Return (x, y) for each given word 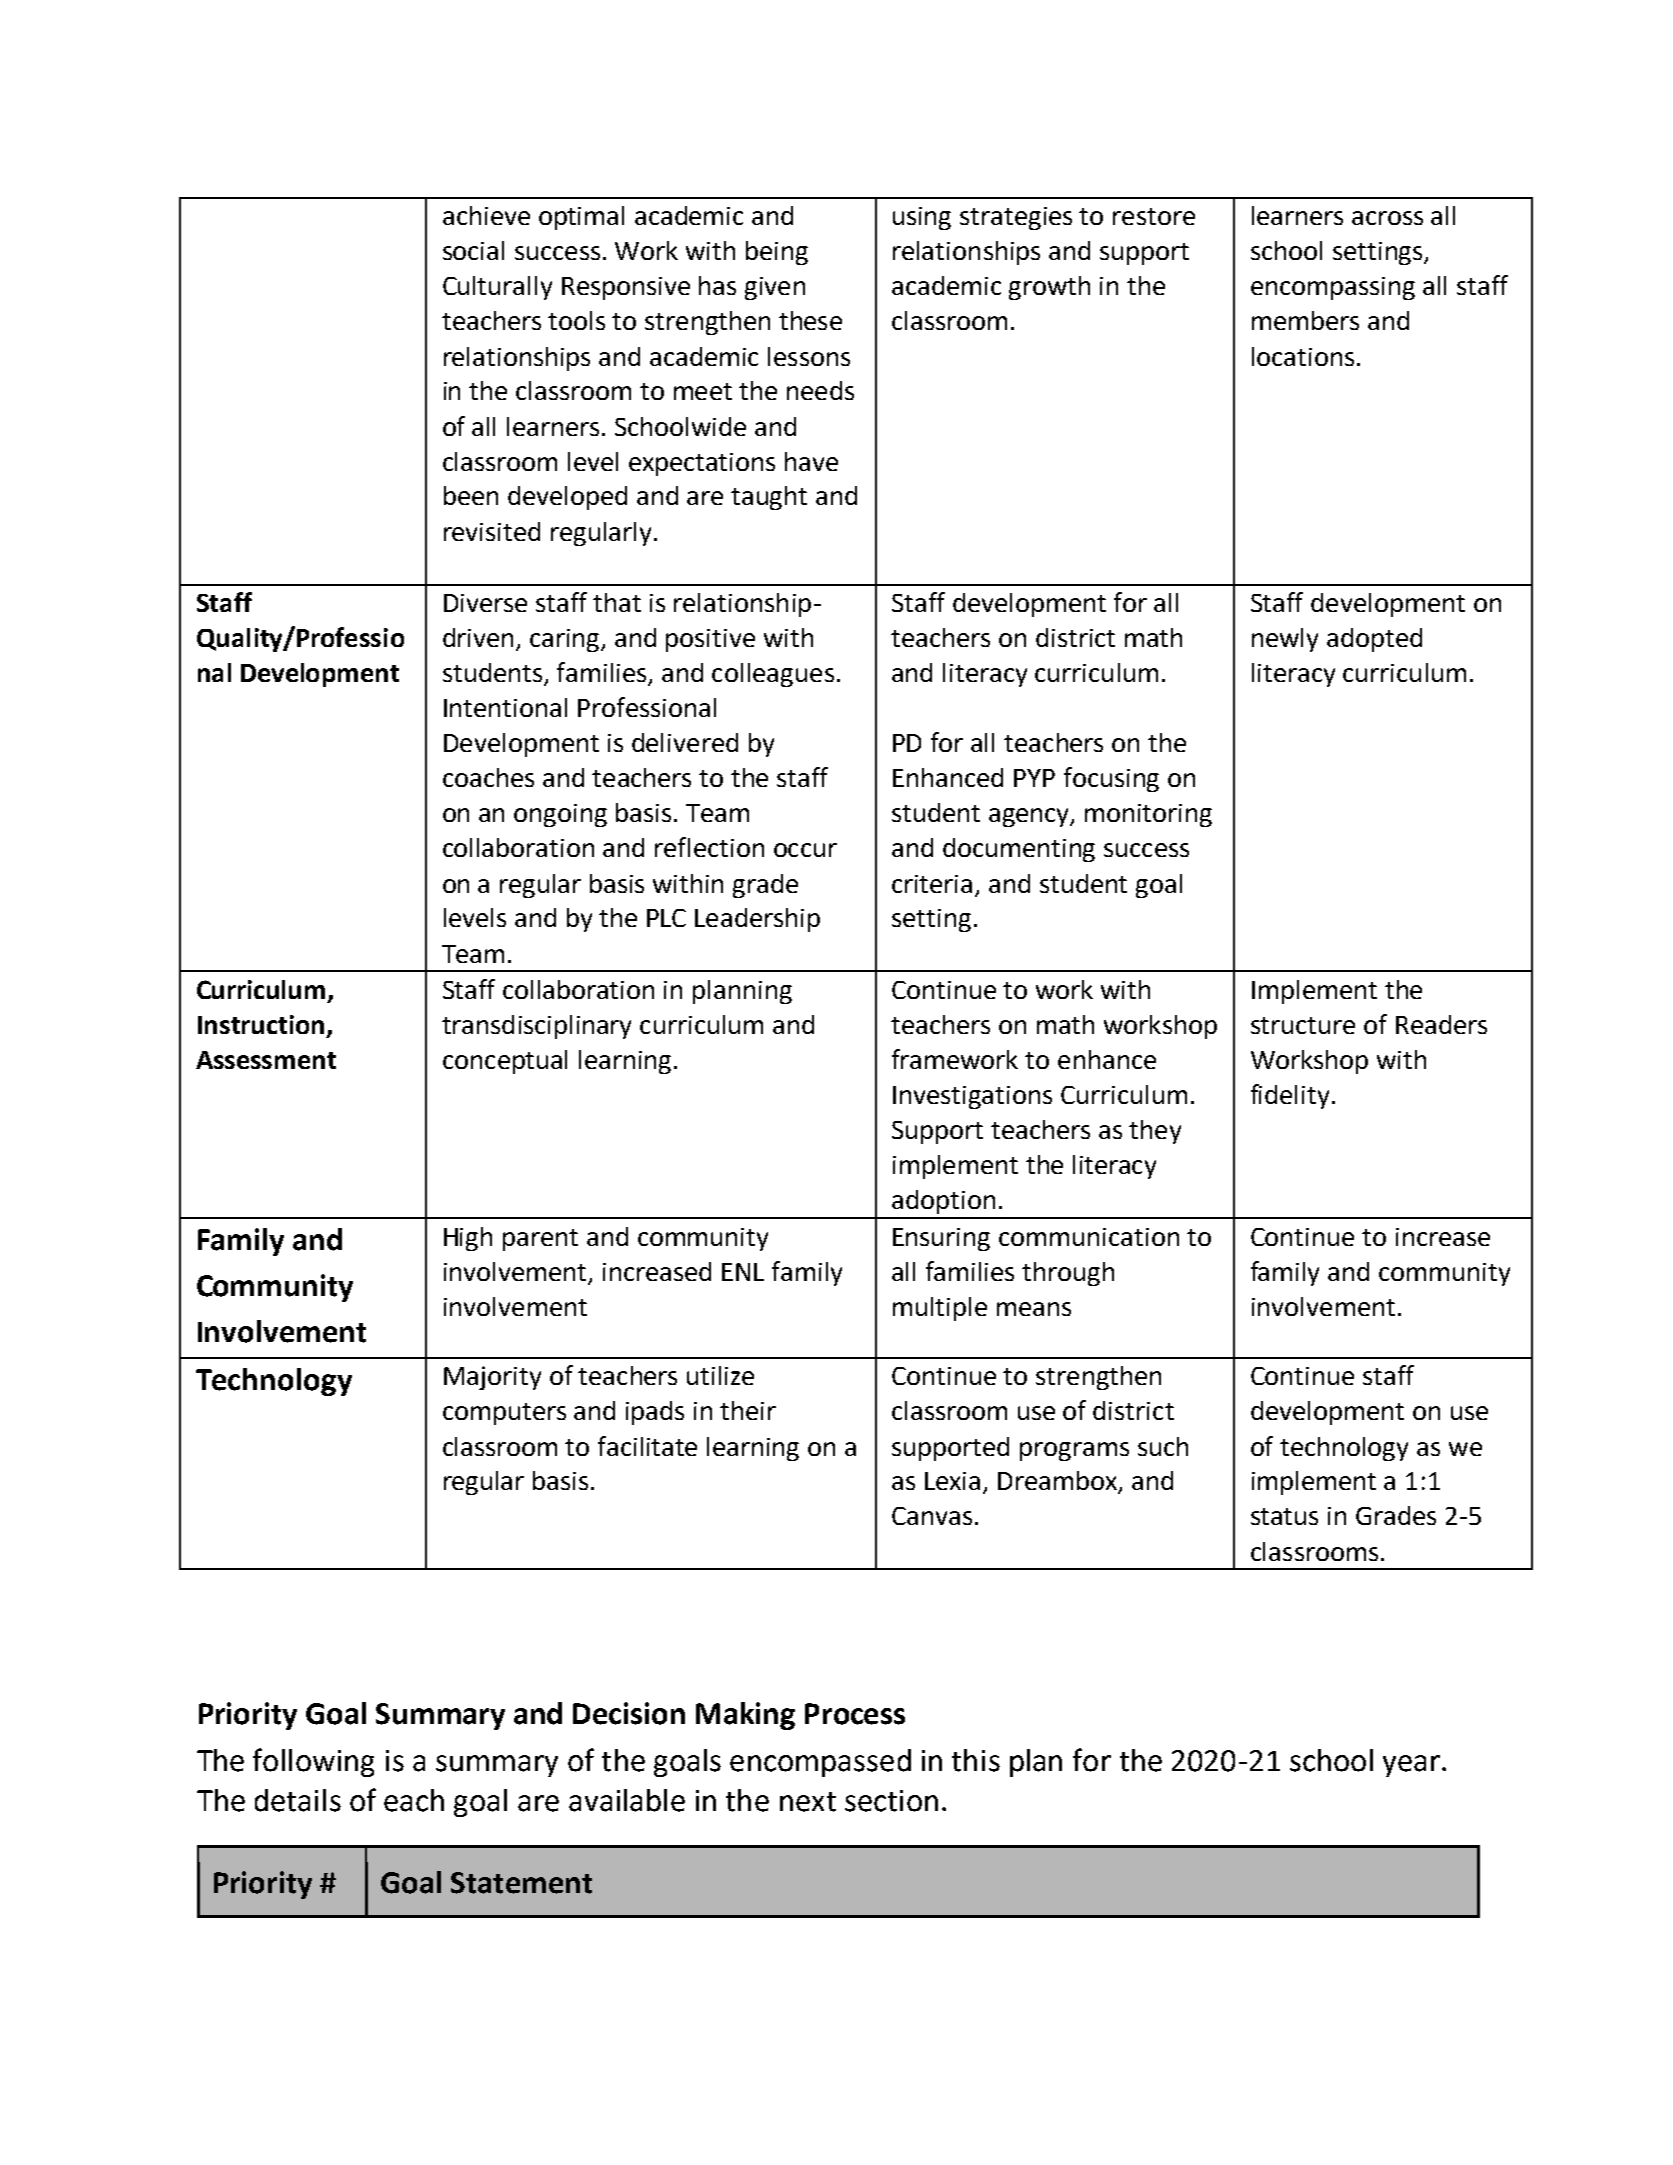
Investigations (972, 1097)
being (777, 253)
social (473, 250)
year (1413, 1766)
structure (1303, 1025)
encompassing (1333, 288)
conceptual (505, 1062)
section (891, 1801)
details (298, 1800)
